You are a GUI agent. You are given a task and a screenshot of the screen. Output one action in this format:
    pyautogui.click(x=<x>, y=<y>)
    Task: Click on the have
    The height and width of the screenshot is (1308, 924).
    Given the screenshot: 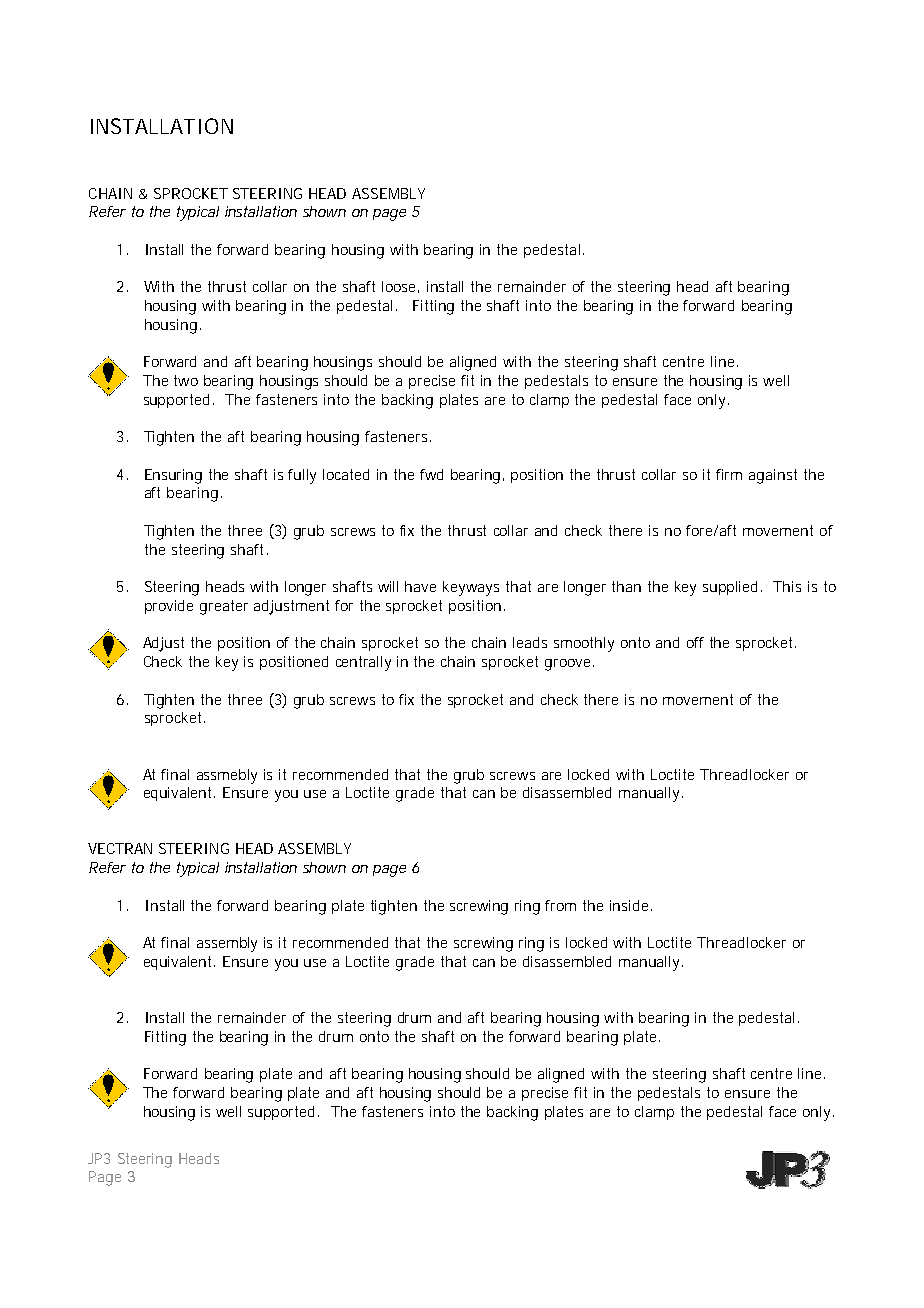 What is the action you would take?
    pyautogui.click(x=420, y=586)
